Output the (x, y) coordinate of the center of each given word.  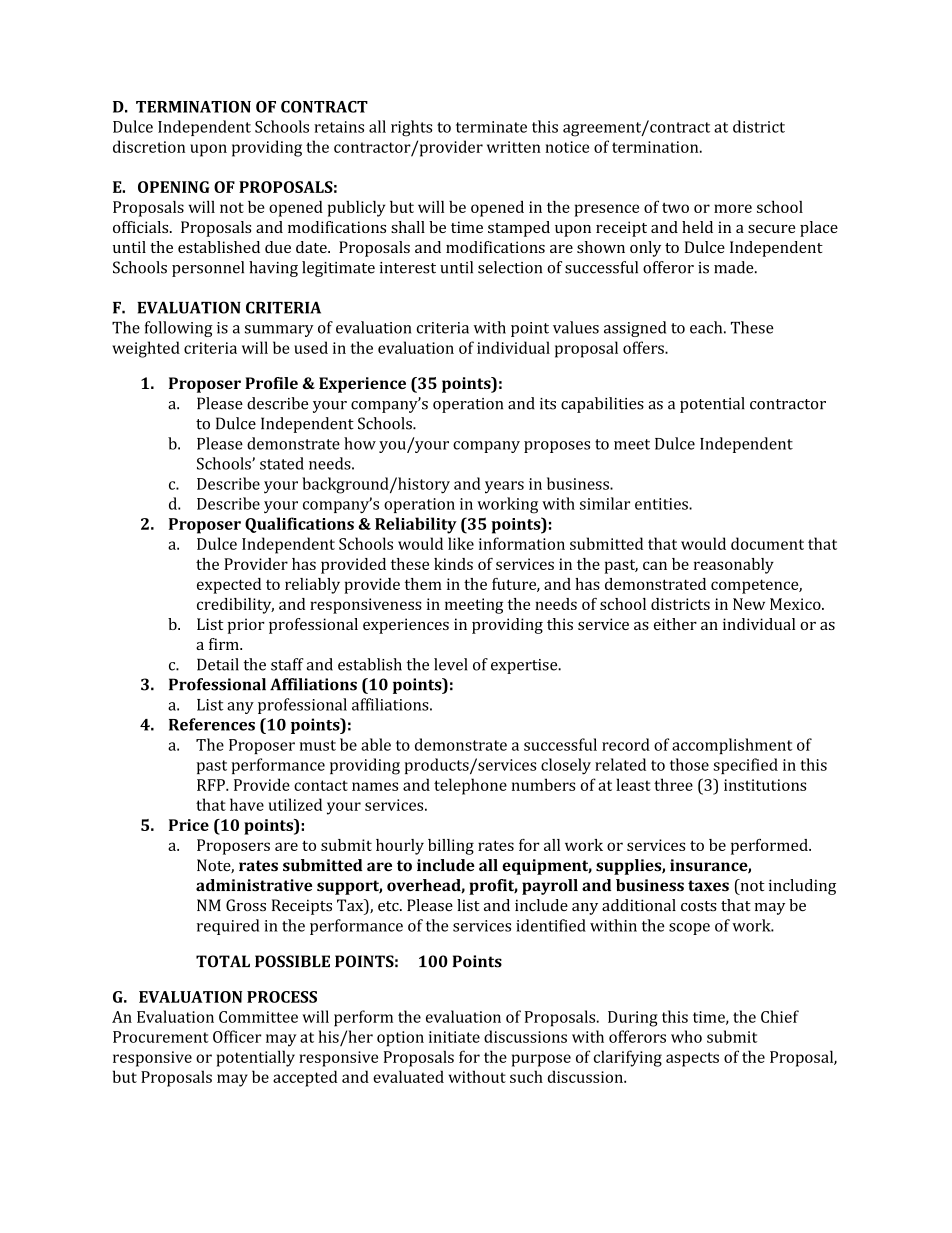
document (767, 543)
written (514, 147)
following (179, 329)
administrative (254, 885)
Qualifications (299, 525)
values (576, 327)
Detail (218, 664)
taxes (708, 885)
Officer (237, 1036)
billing (451, 847)
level (450, 664)
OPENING (174, 187)
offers (644, 347)
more (733, 208)
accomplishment (732, 746)
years (504, 487)
